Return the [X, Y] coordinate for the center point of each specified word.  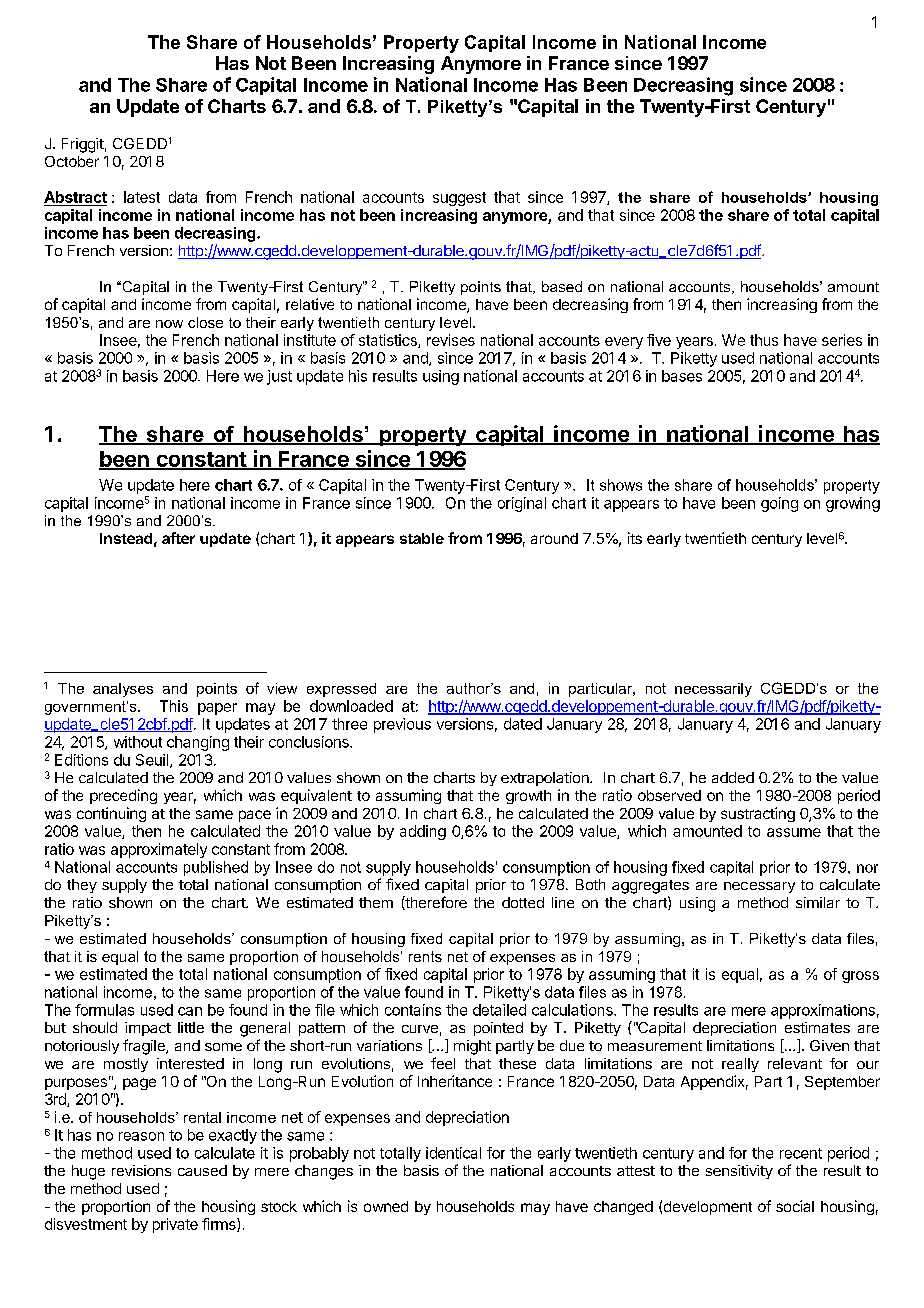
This [174, 706]
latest [142, 197]
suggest [459, 199]
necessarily [713, 690]
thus [764, 340]
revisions [141, 1170]
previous [402, 725]
